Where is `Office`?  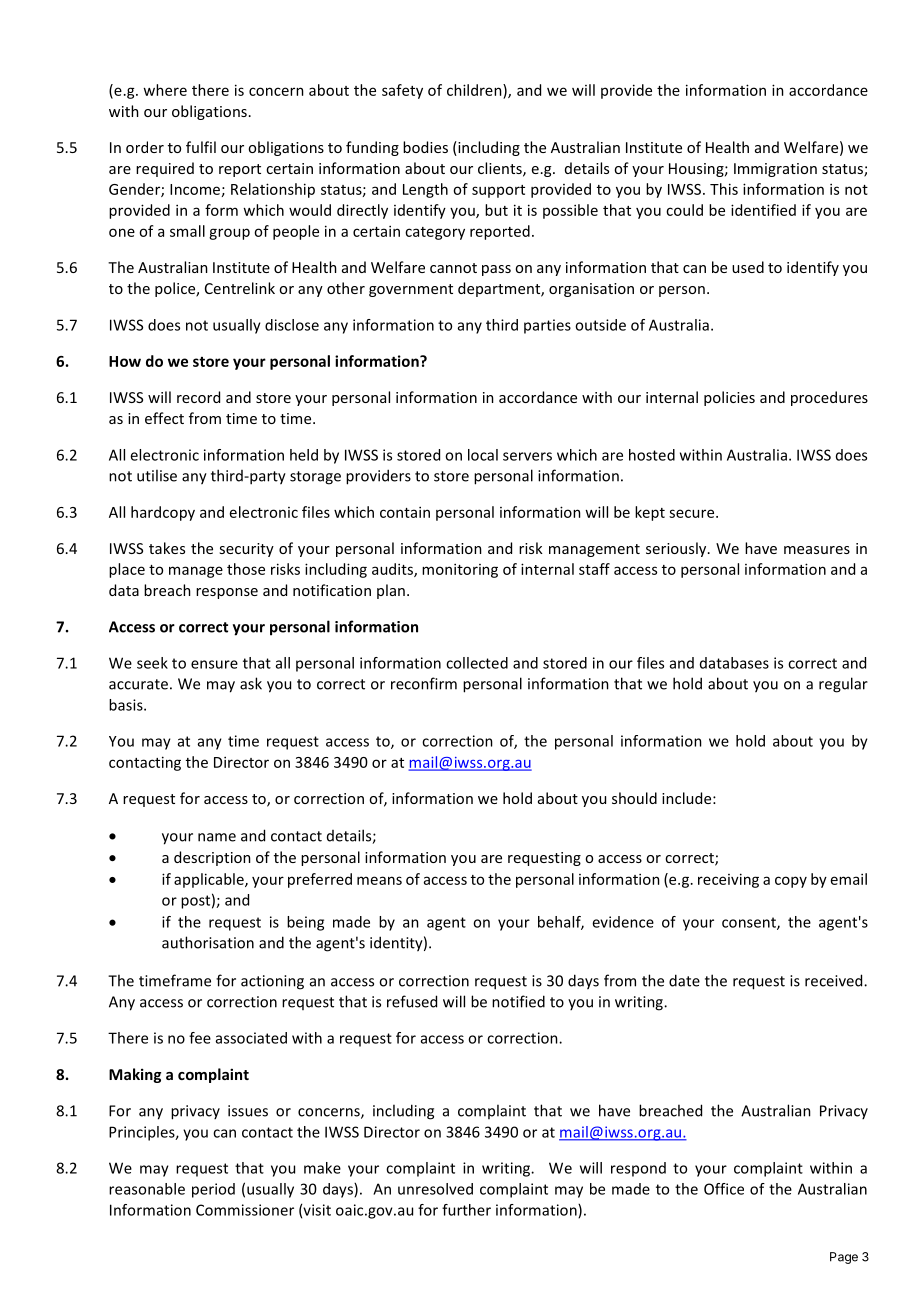
Office is located at coordinates (724, 1189).
